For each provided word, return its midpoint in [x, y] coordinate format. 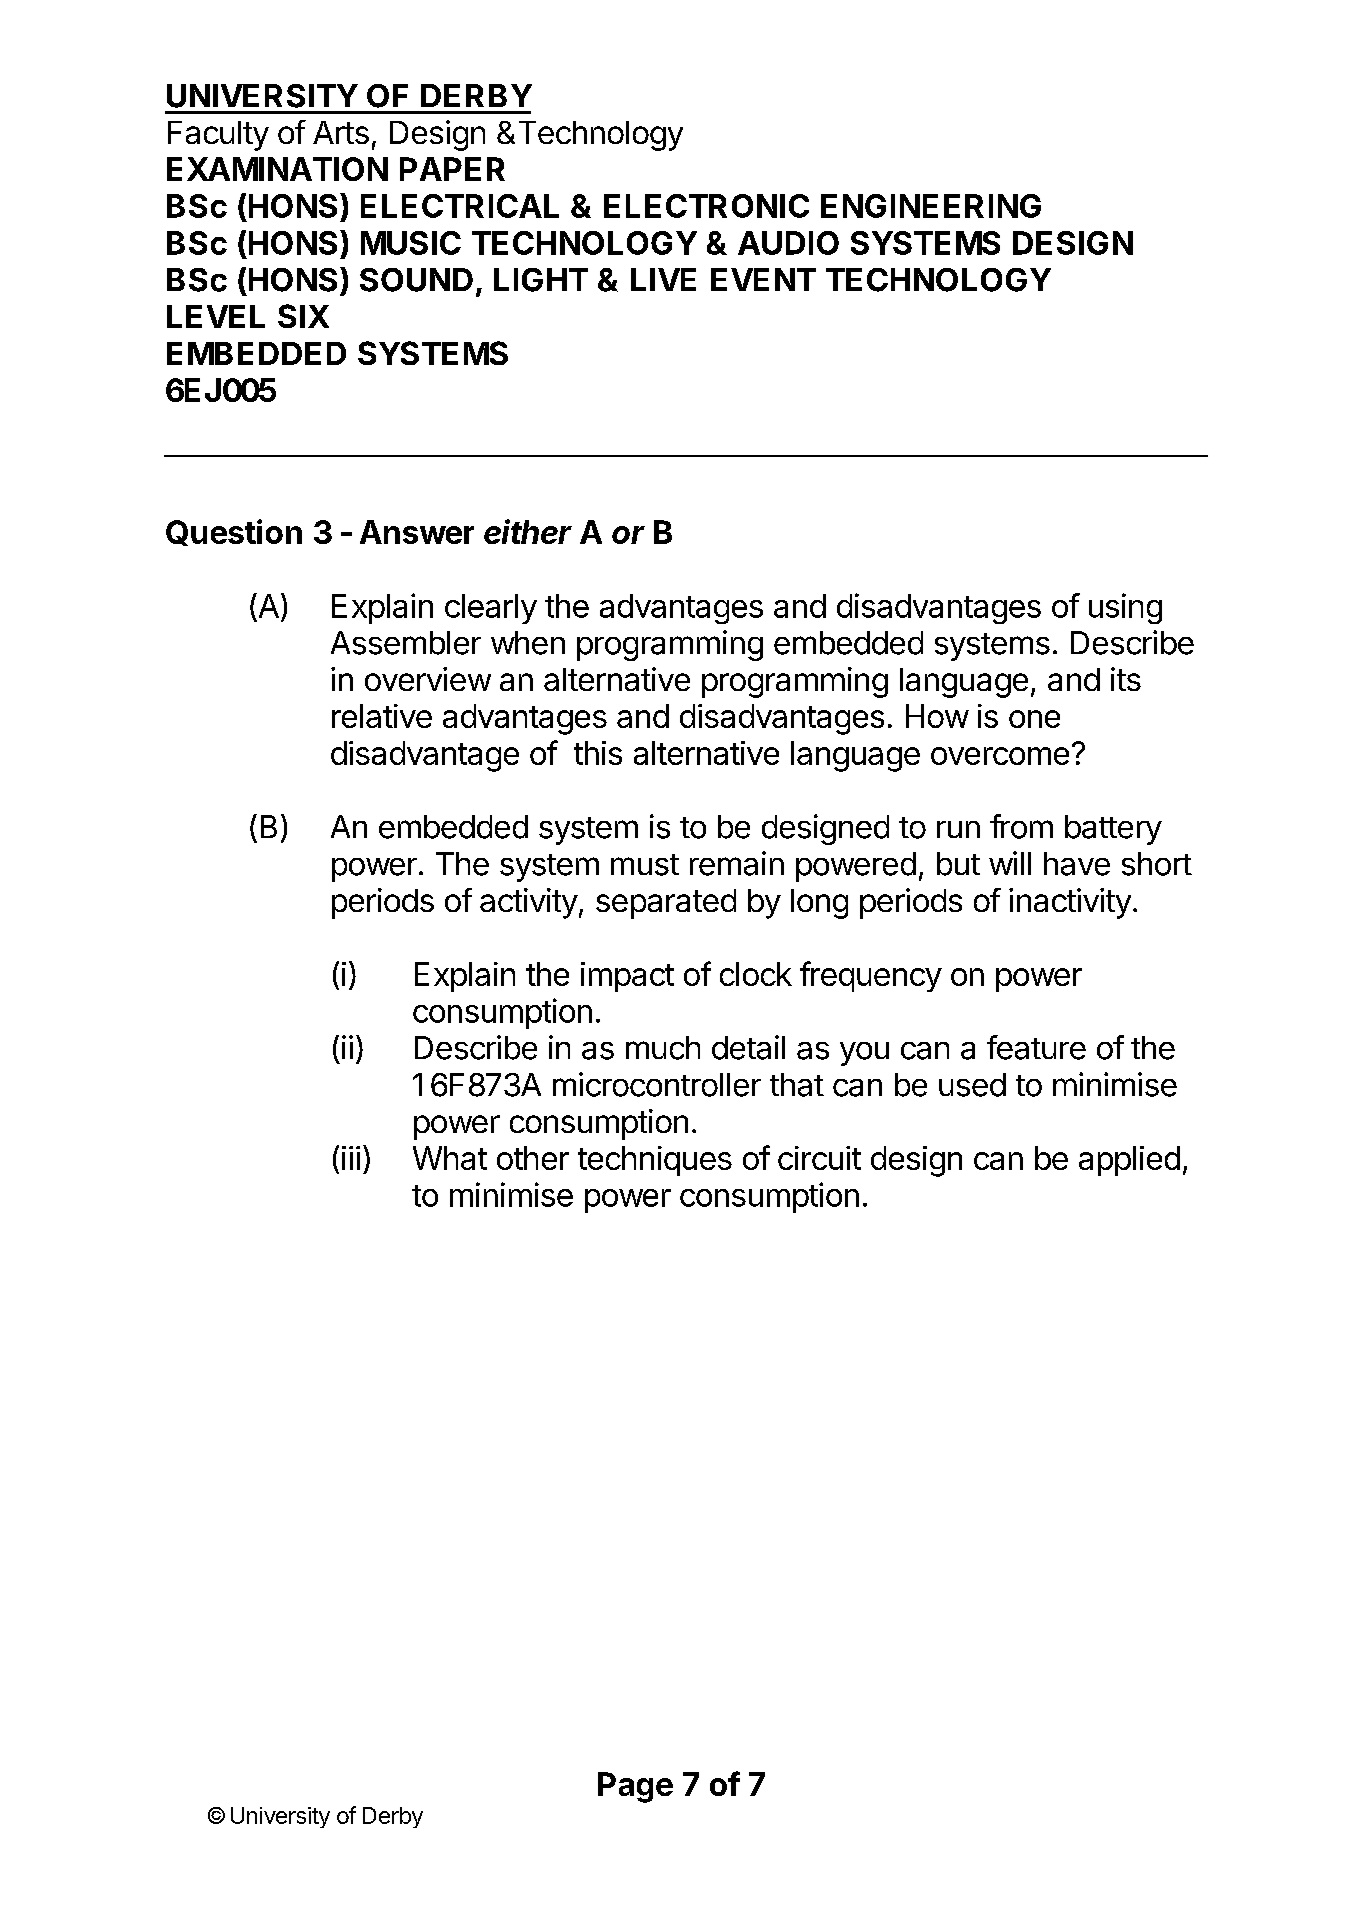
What [450, 1158]
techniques [655, 1161]
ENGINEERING [931, 206]
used [972, 1085]
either [528, 531]
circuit [819, 1158]
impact [627, 977]
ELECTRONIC [706, 206]
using [1125, 608]
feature [1036, 1047]
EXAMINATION [277, 169]
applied [1129, 1161]
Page [635, 1787]
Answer [417, 532]
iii [351, 1158]
